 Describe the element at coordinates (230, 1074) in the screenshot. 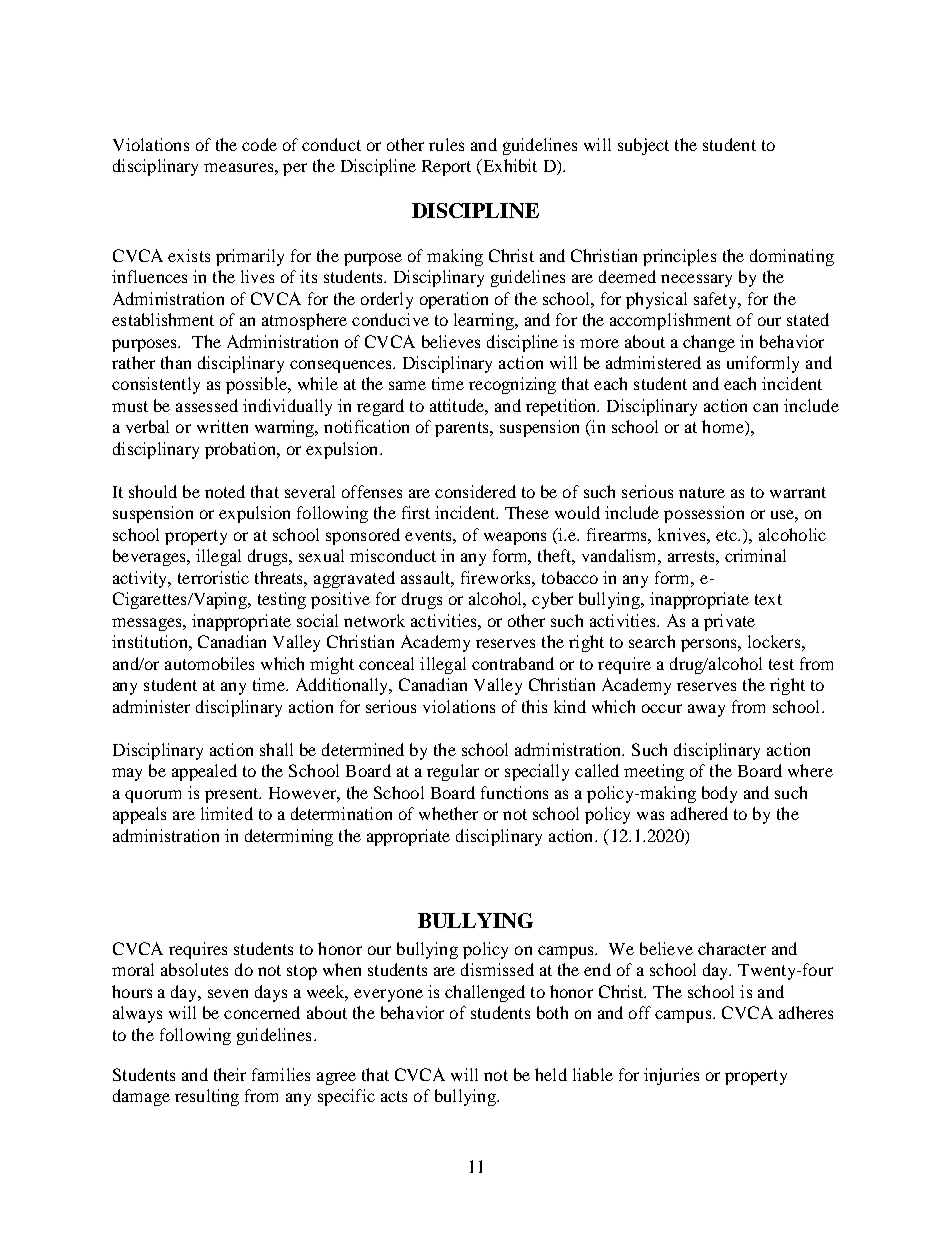

I see `their` at that location.
